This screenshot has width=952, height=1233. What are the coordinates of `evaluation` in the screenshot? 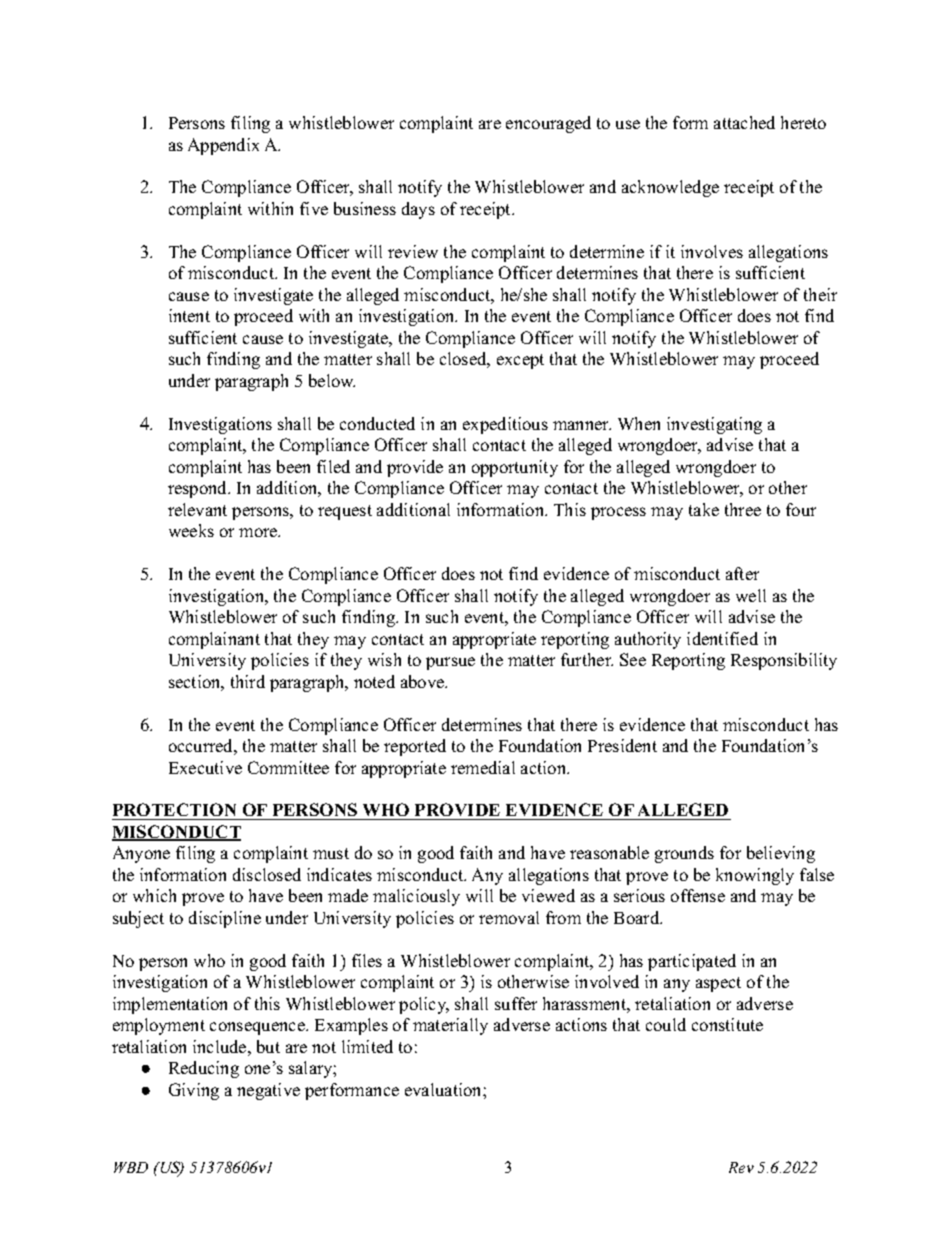 It's located at (444, 1089).
